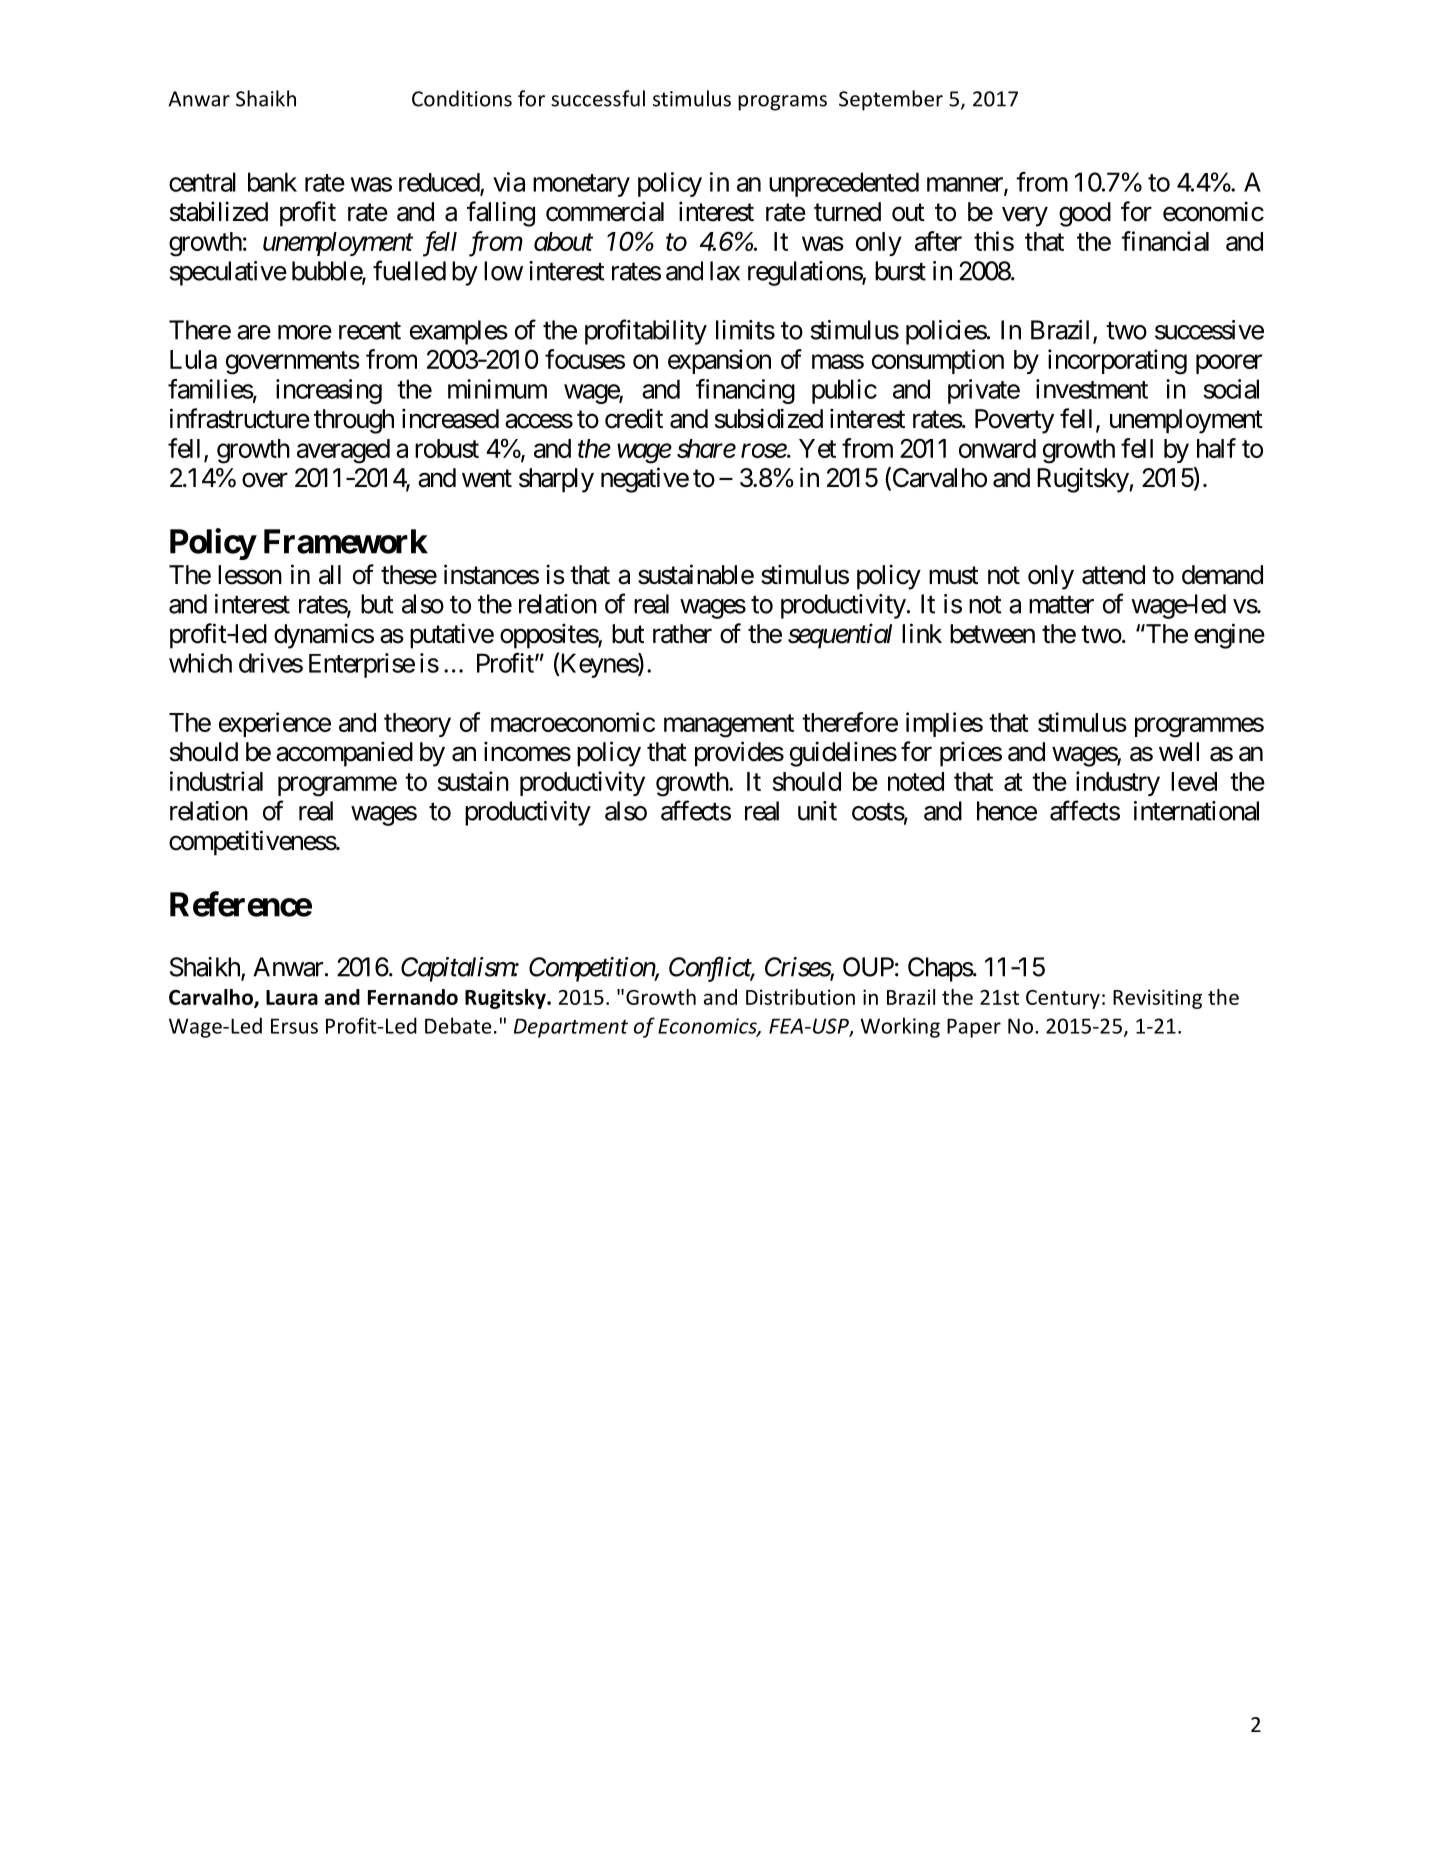 The height and width of the image is (1851, 1430). I want to click on through, so click(354, 421).
